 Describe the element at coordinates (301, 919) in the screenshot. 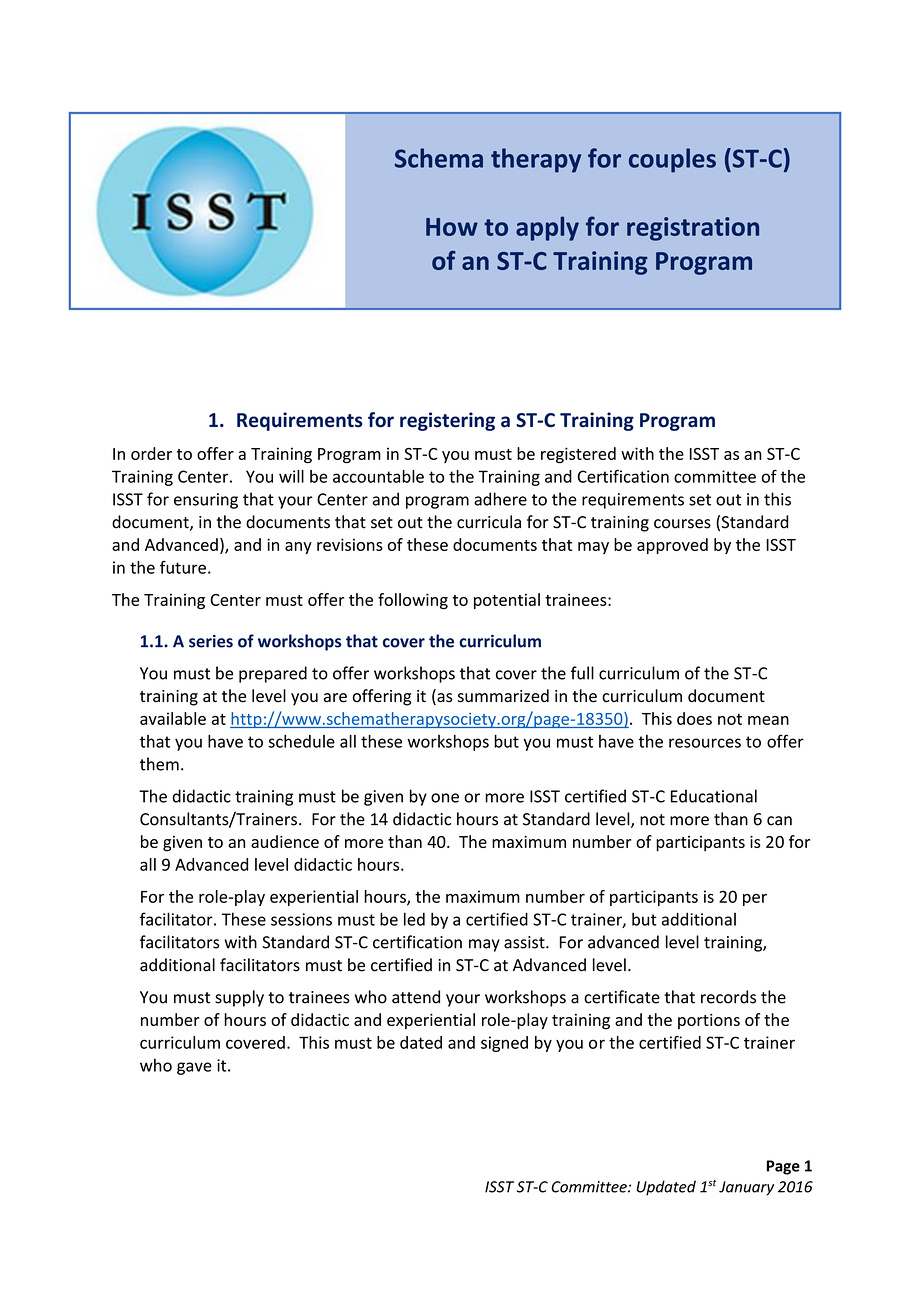

I see `sessions` at that location.
